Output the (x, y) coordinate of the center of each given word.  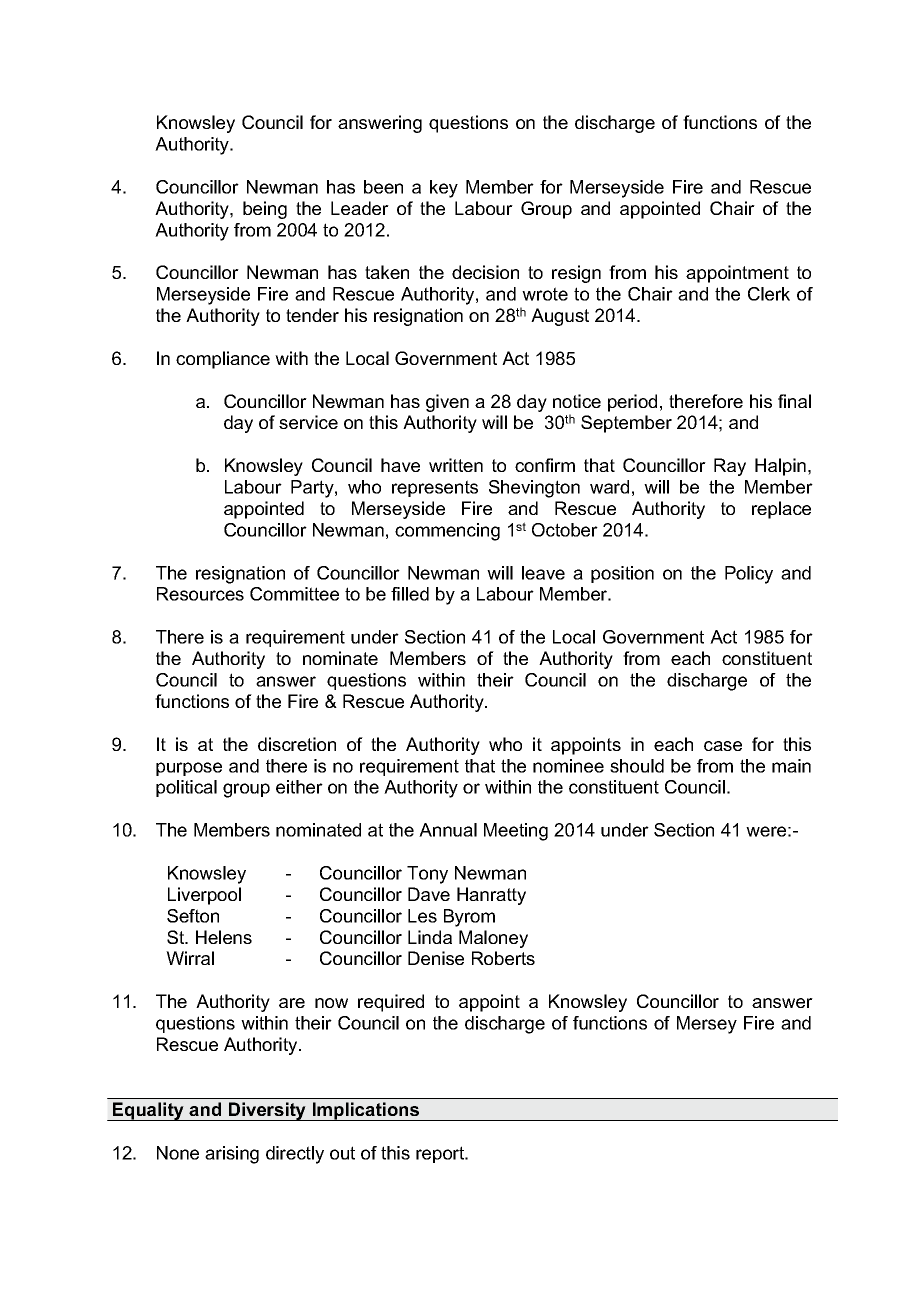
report (441, 1154)
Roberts (503, 958)
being (265, 210)
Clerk (769, 294)
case (723, 746)
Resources (200, 594)
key (444, 189)
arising (232, 1155)
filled (410, 594)
